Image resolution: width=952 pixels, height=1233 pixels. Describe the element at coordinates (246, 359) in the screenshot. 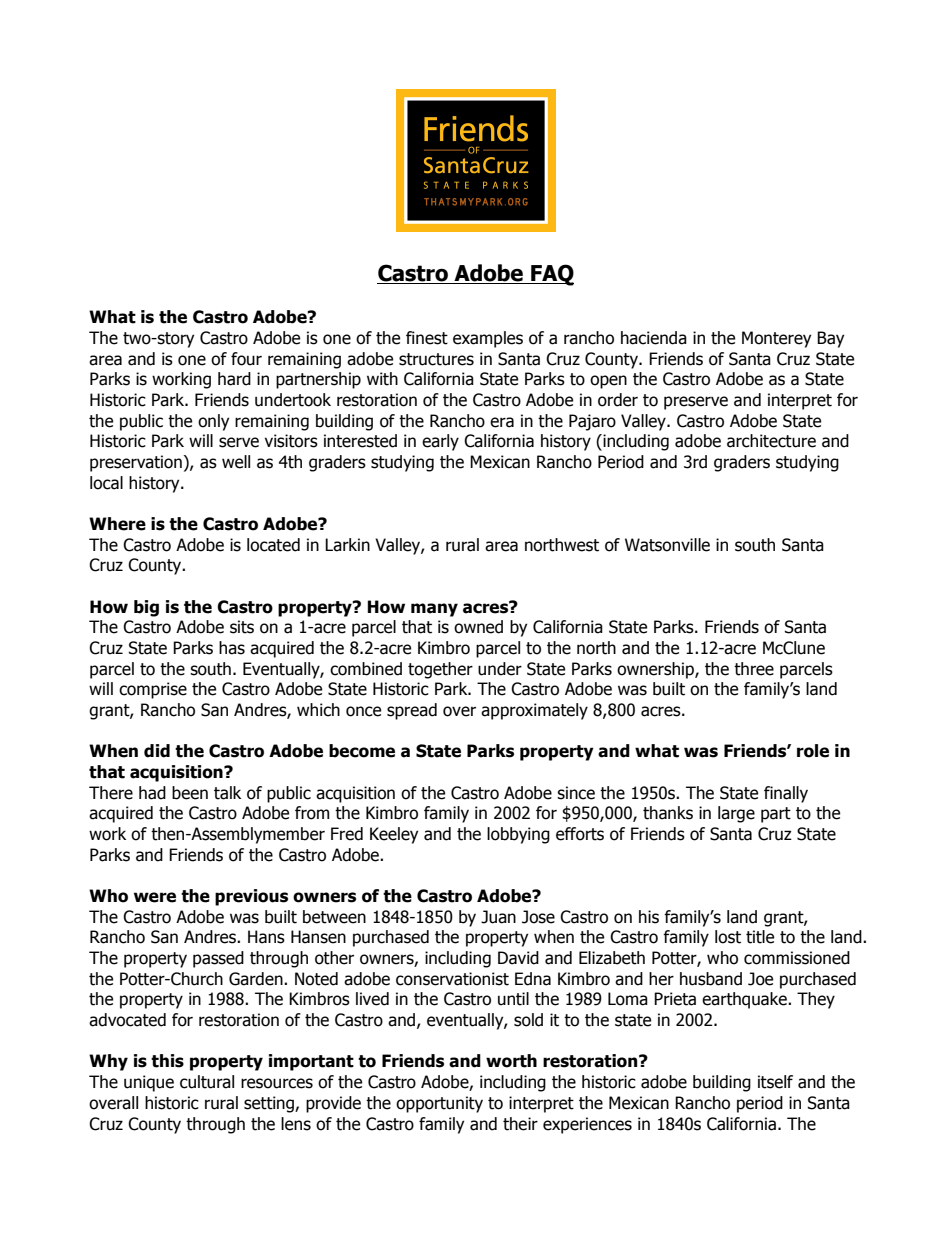

I see `four` at that location.
